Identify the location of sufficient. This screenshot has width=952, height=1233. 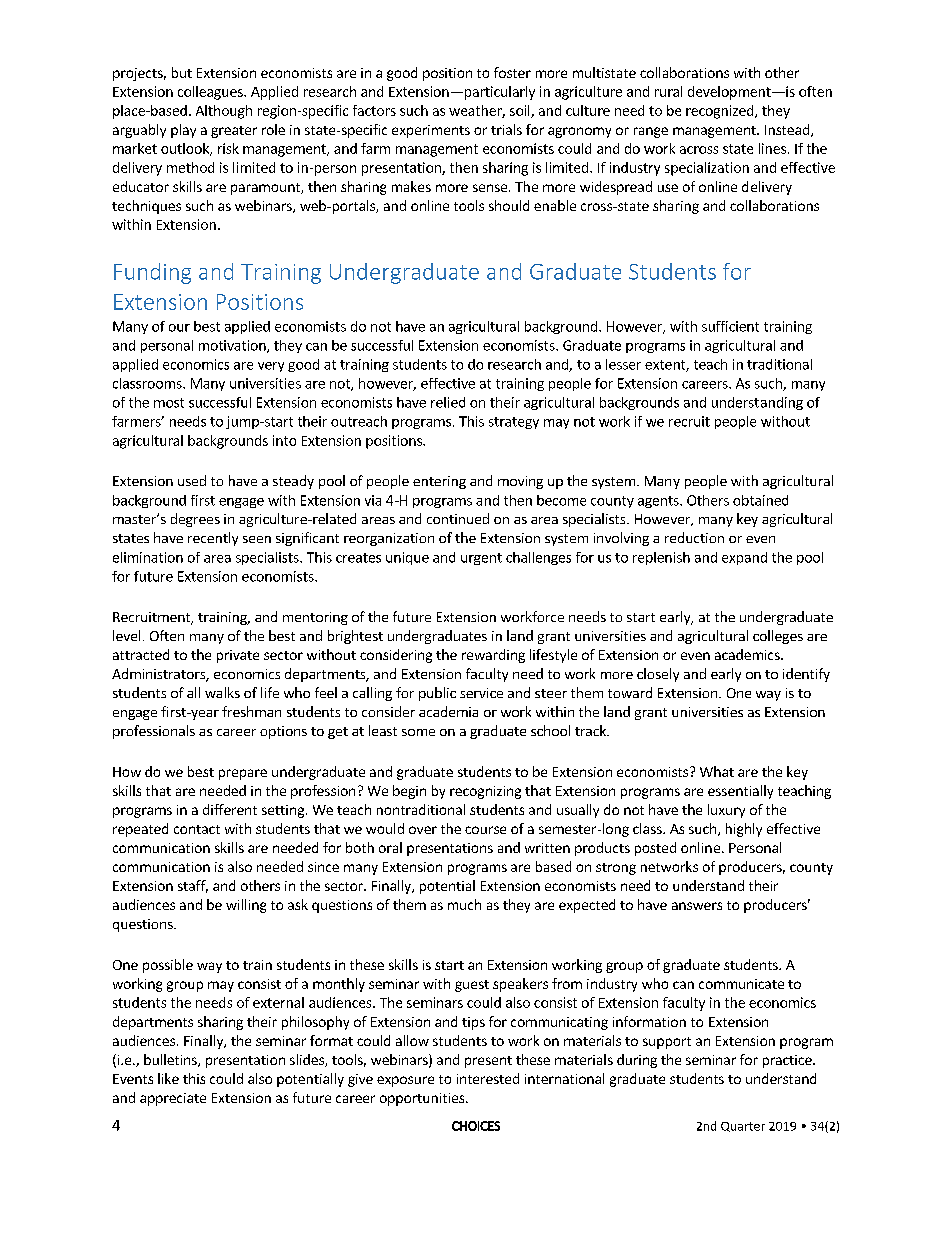
(730, 326).
